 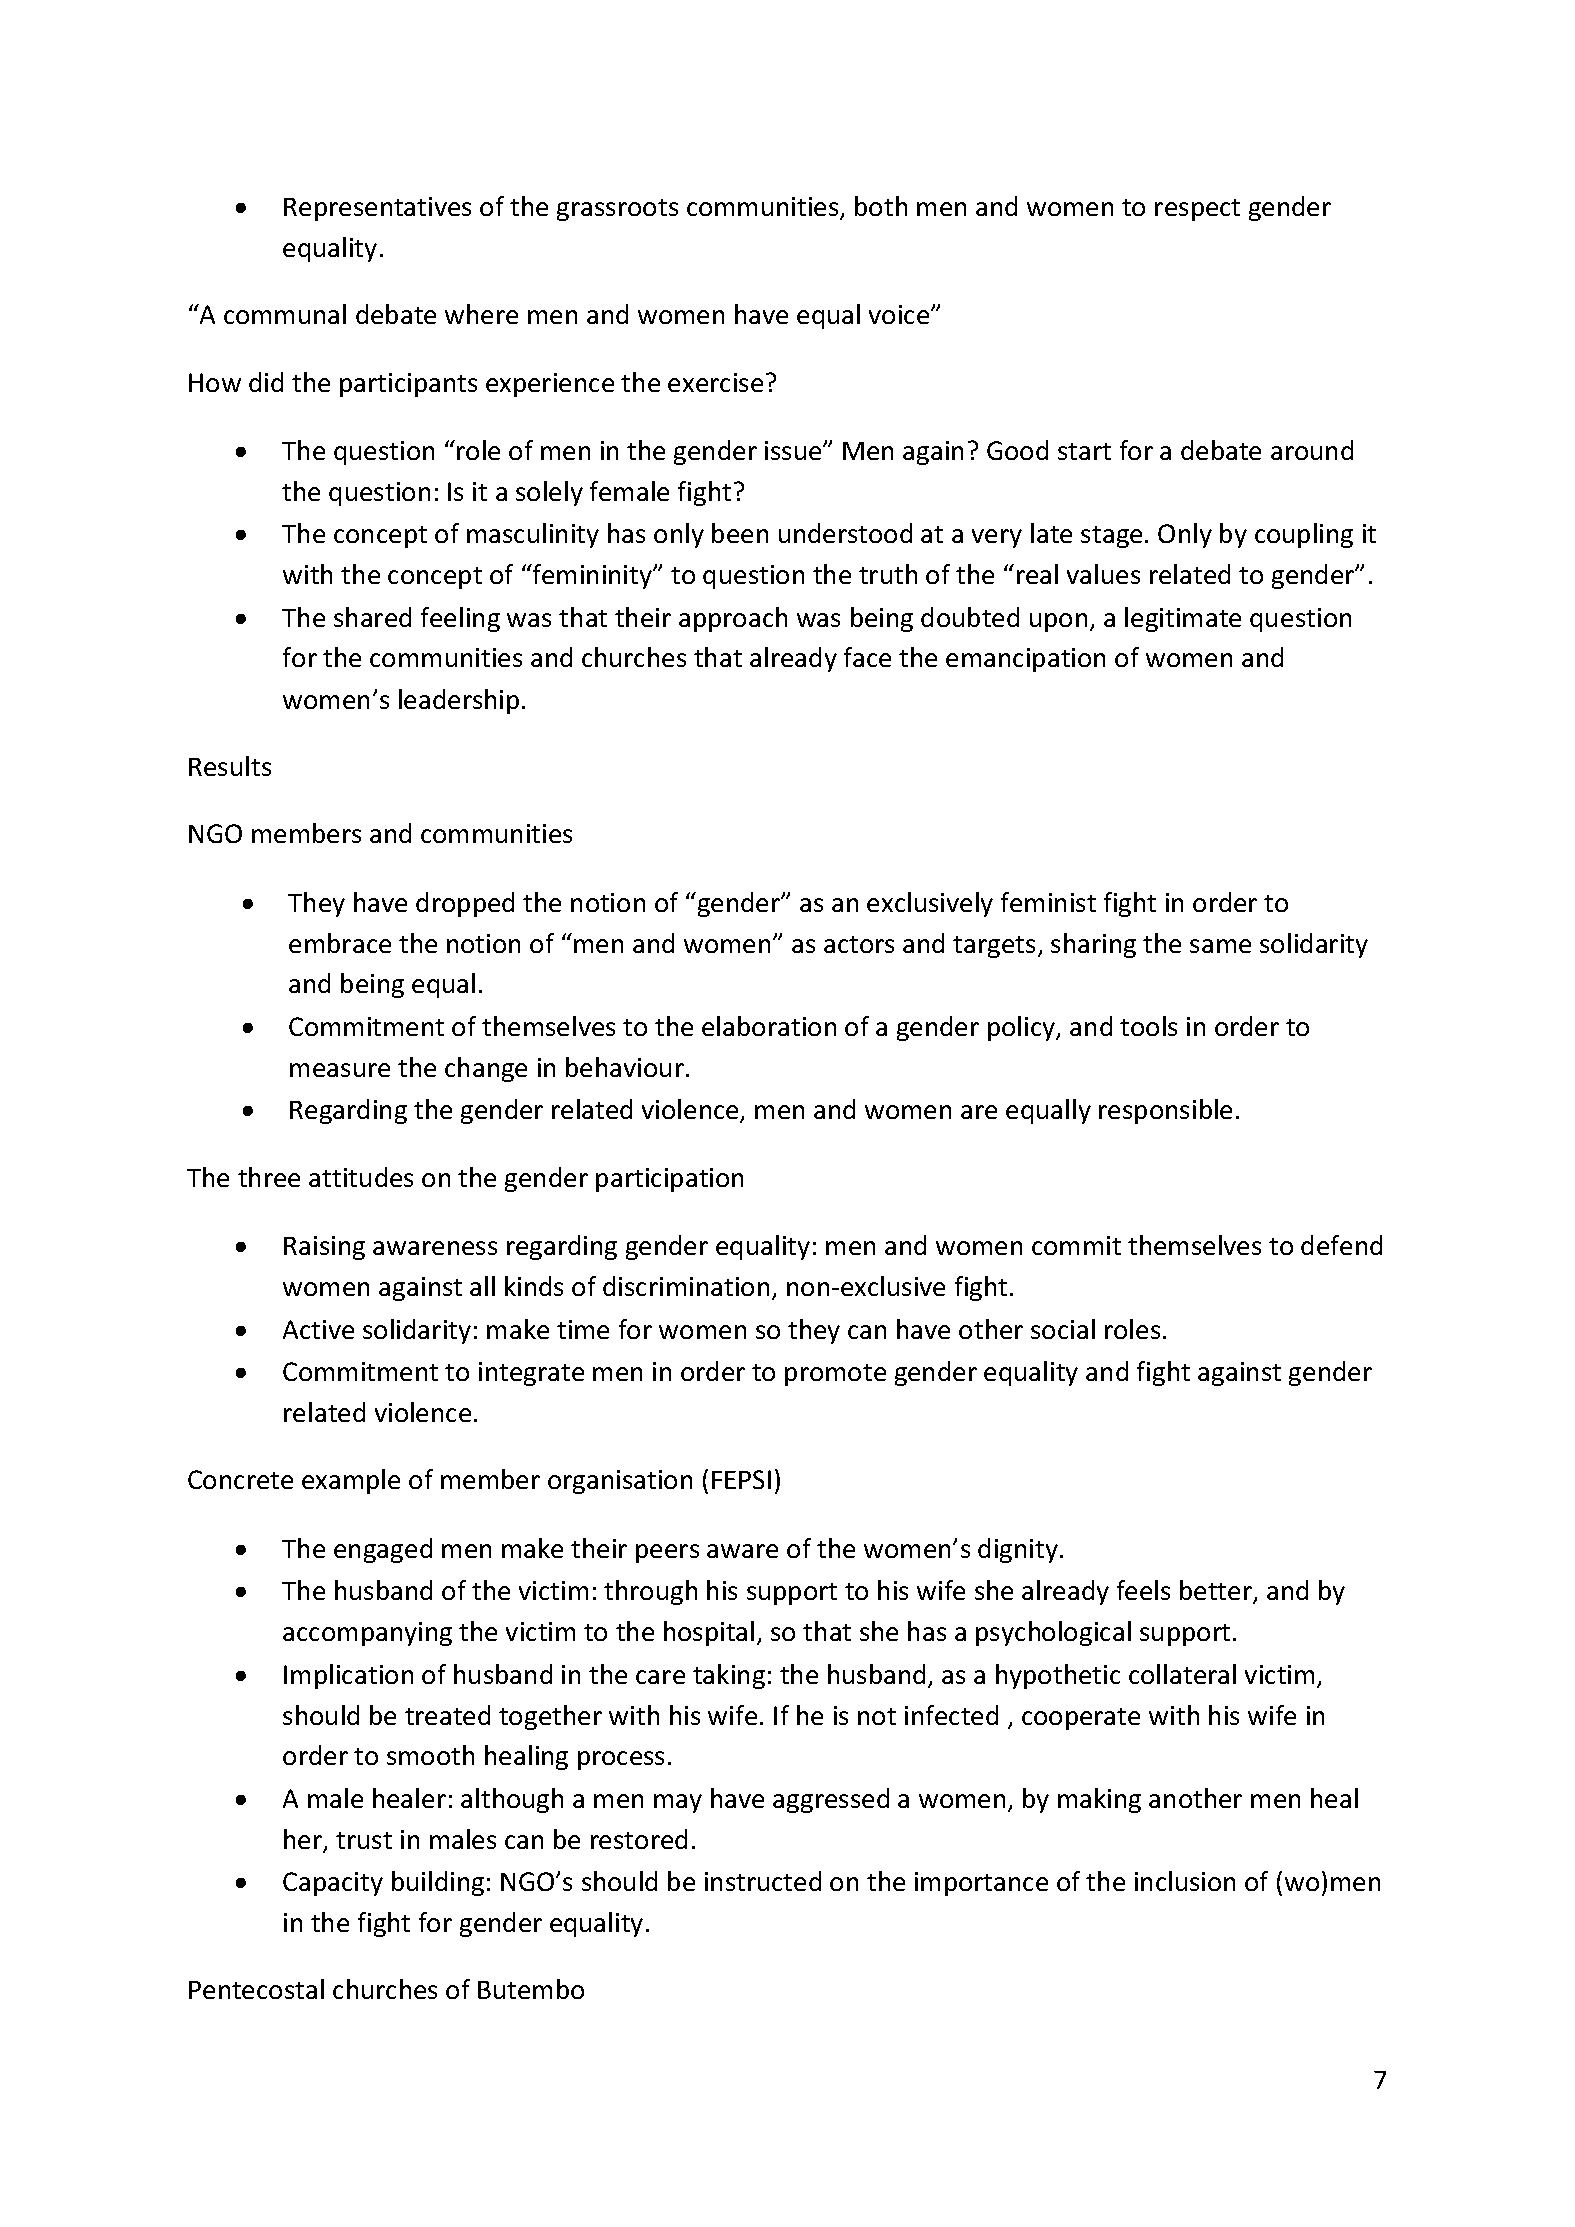 What do you see at coordinates (881, 206) in the document?
I see `both` at bounding box center [881, 206].
